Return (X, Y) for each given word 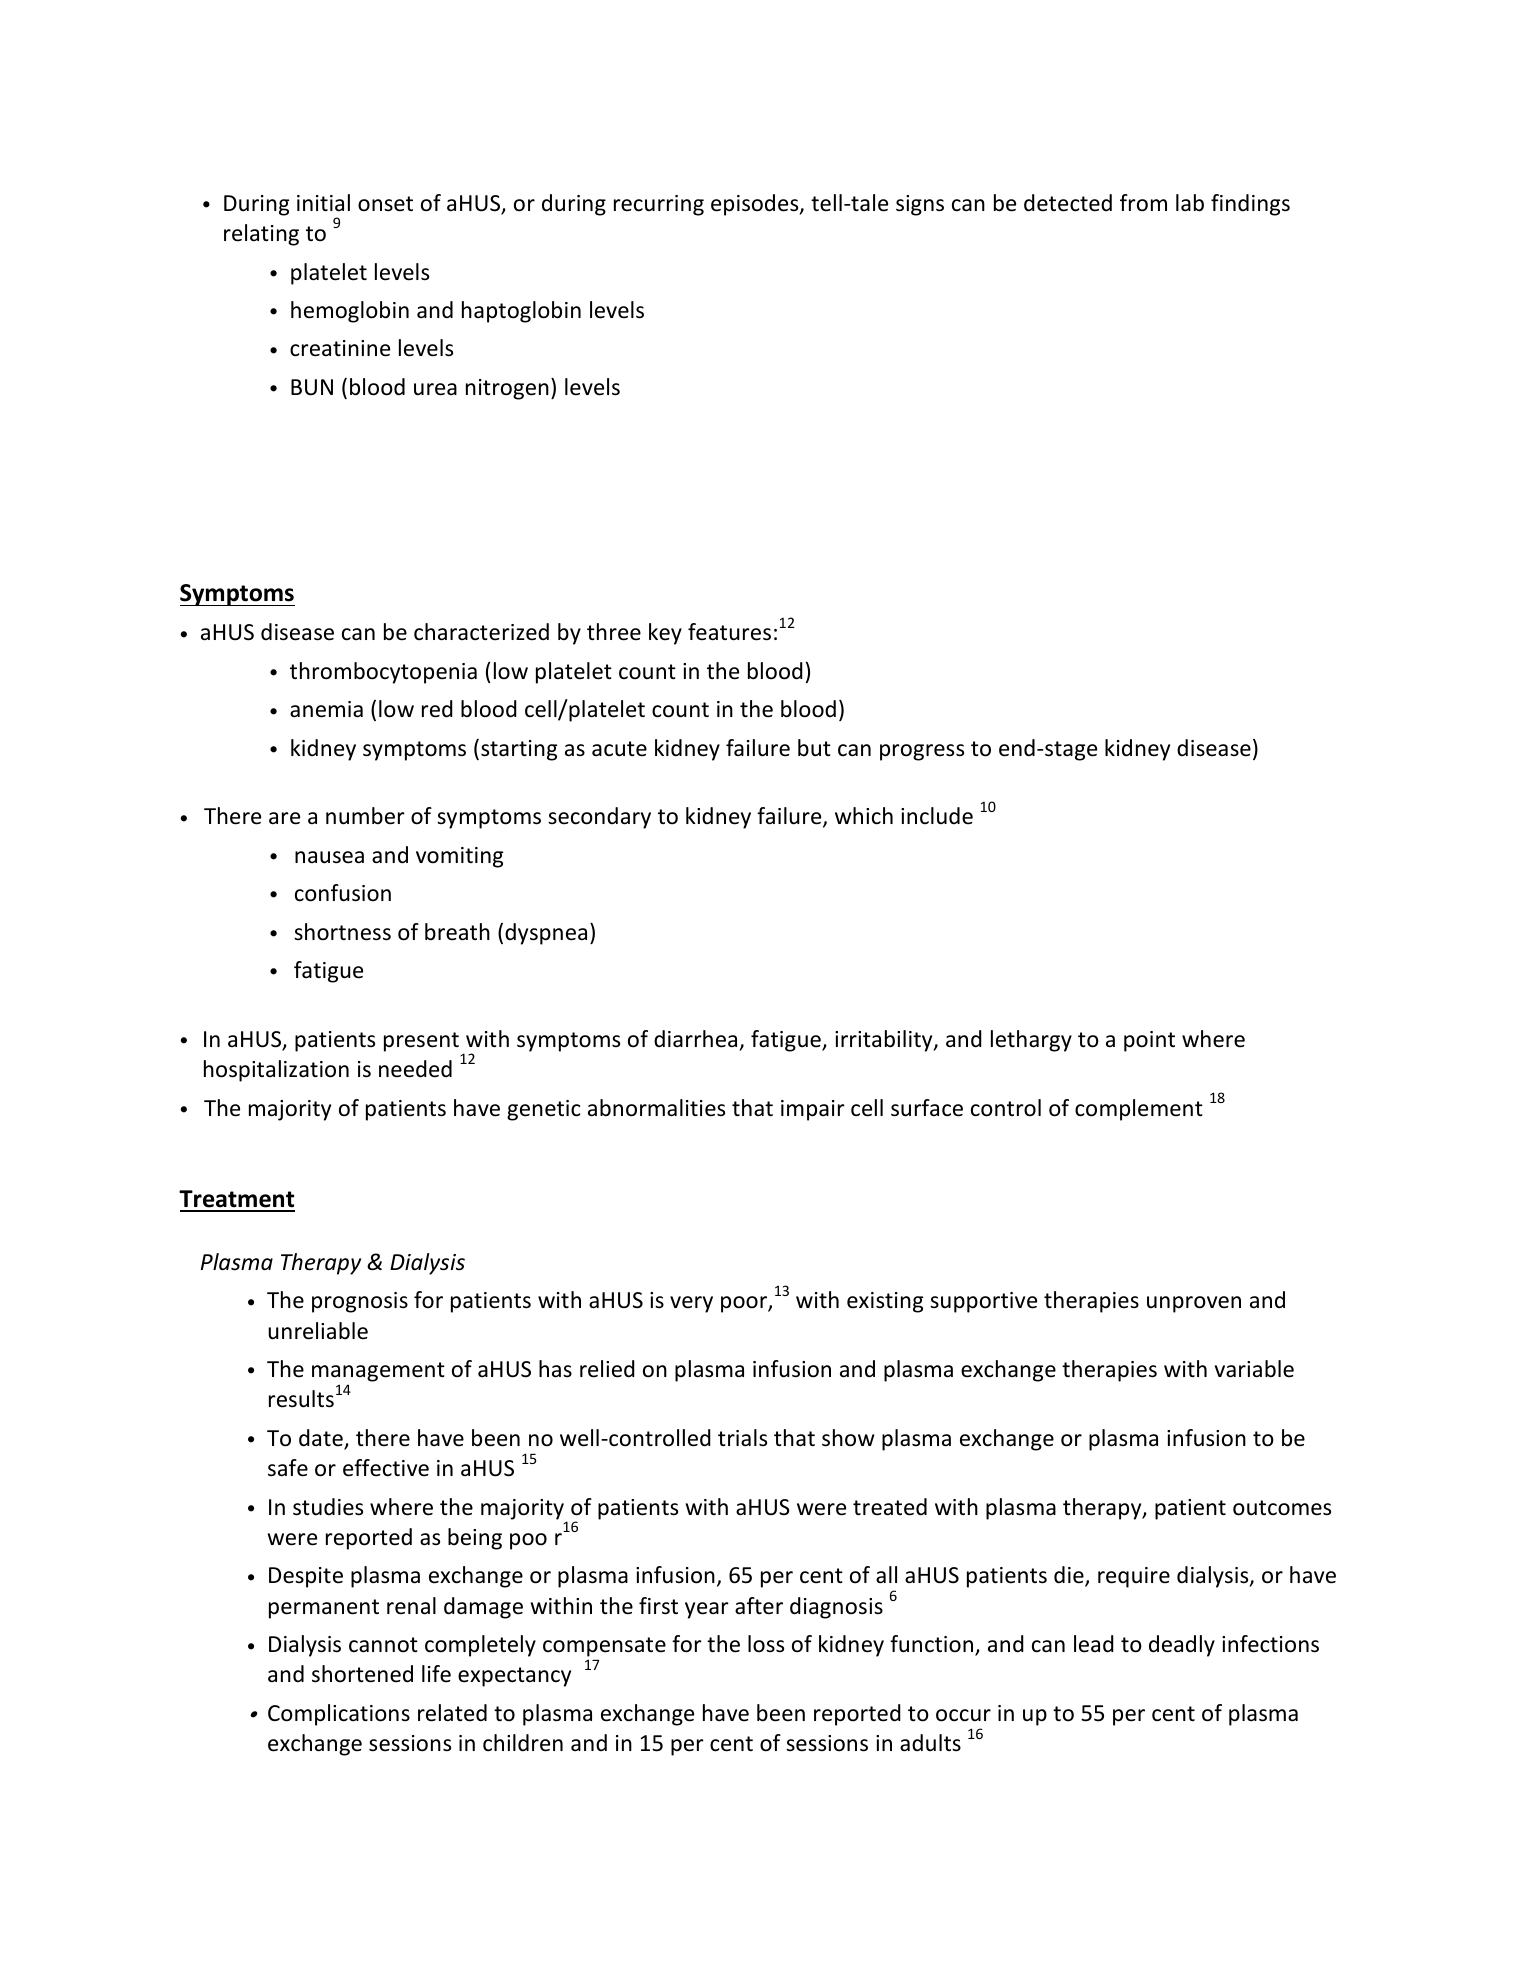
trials (742, 1438)
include (937, 816)
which (864, 816)
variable (1254, 1369)
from (1143, 203)
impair (813, 1110)
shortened (362, 1674)
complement (1139, 1110)
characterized (481, 632)
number (365, 816)
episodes (756, 205)
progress (922, 752)
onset (385, 204)
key (665, 634)
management (378, 1372)
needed (415, 1069)
